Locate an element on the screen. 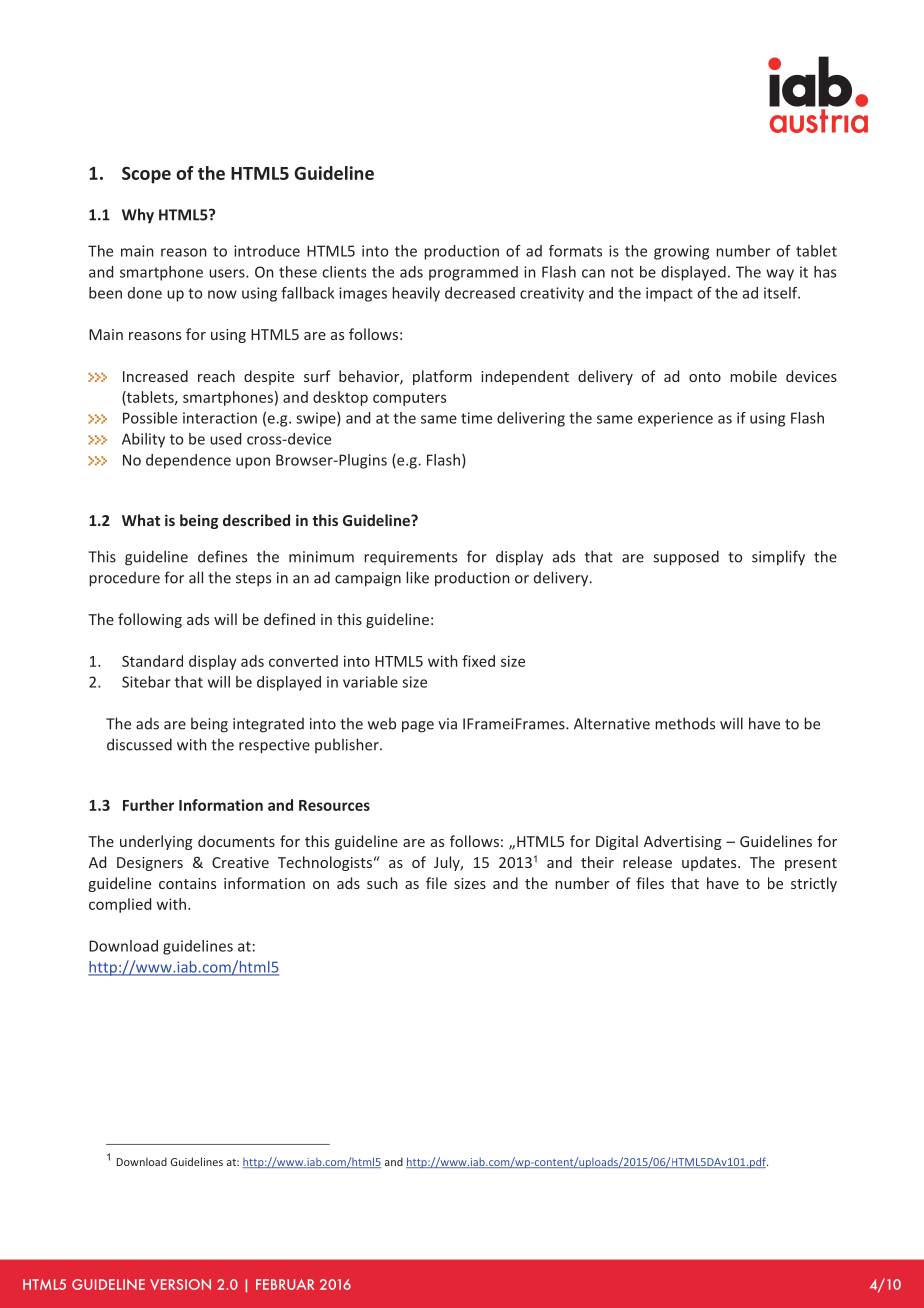 Image resolution: width=924 pixels, height=1308 pixels. growing is located at coordinates (681, 252).
